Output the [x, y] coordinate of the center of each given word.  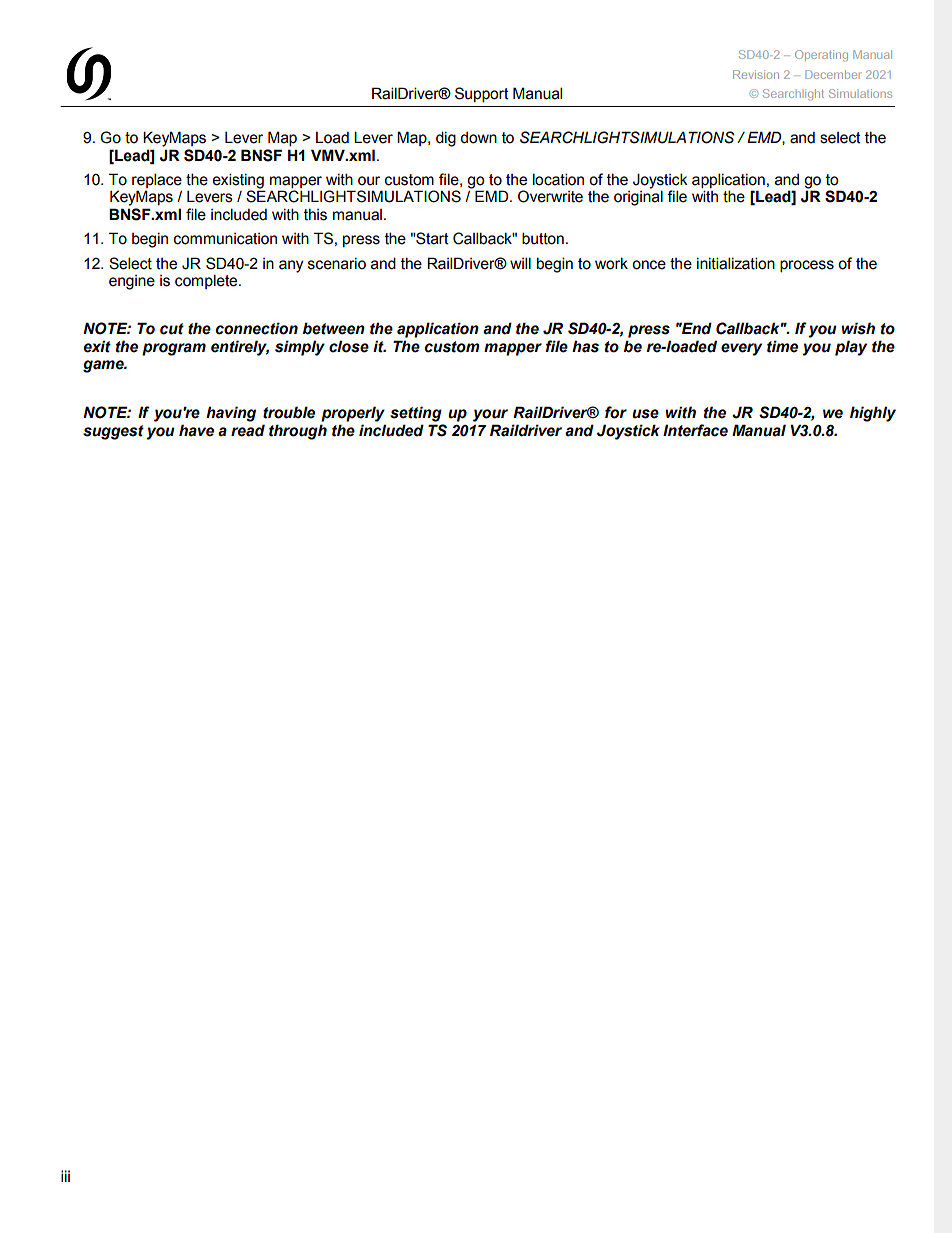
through [298, 432]
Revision [756, 74]
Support [482, 94]
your [490, 415]
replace [157, 180]
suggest [113, 432]
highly [873, 414]
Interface [695, 430]
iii [65, 1176]
